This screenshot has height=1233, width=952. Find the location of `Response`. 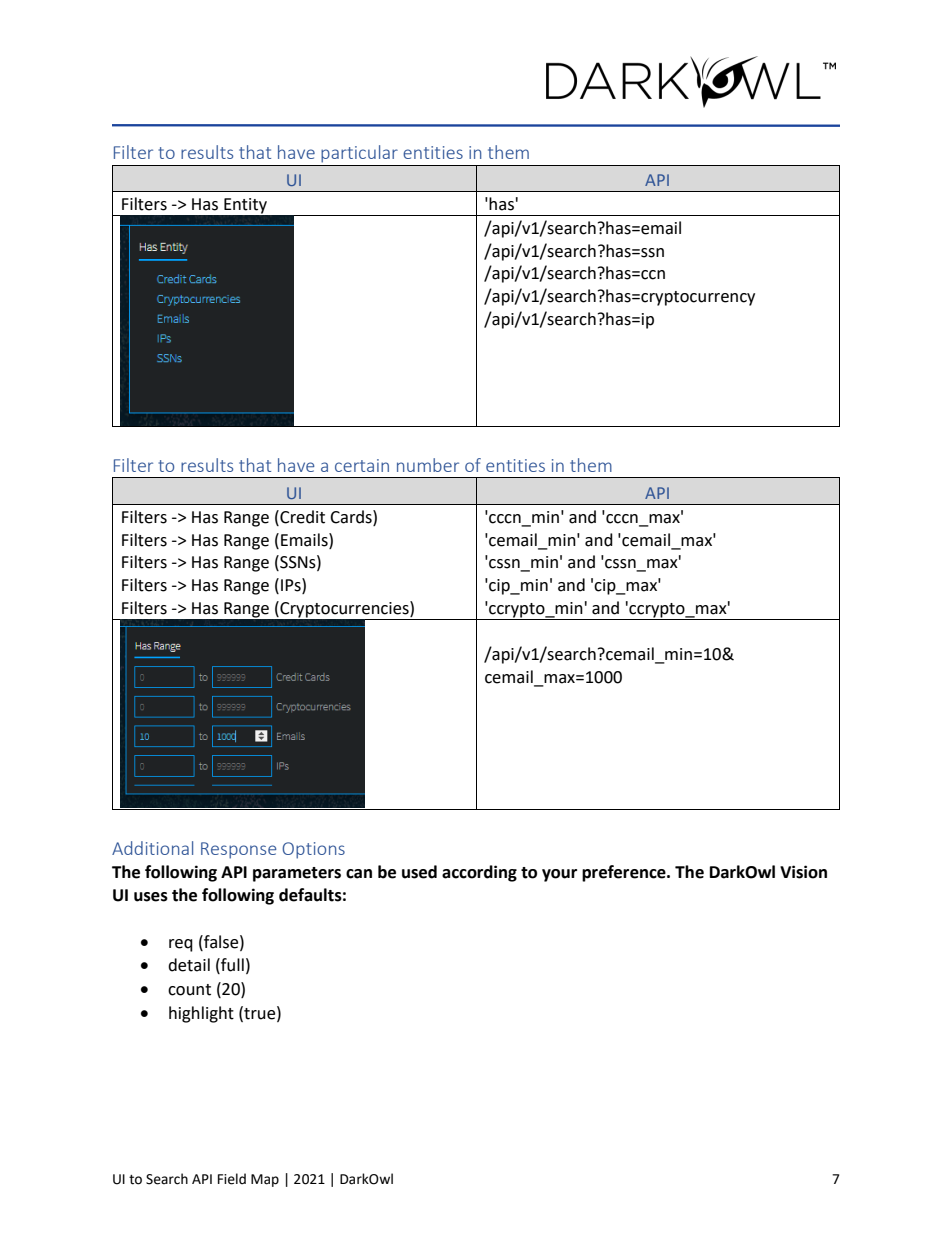

Response is located at coordinates (239, 850).
